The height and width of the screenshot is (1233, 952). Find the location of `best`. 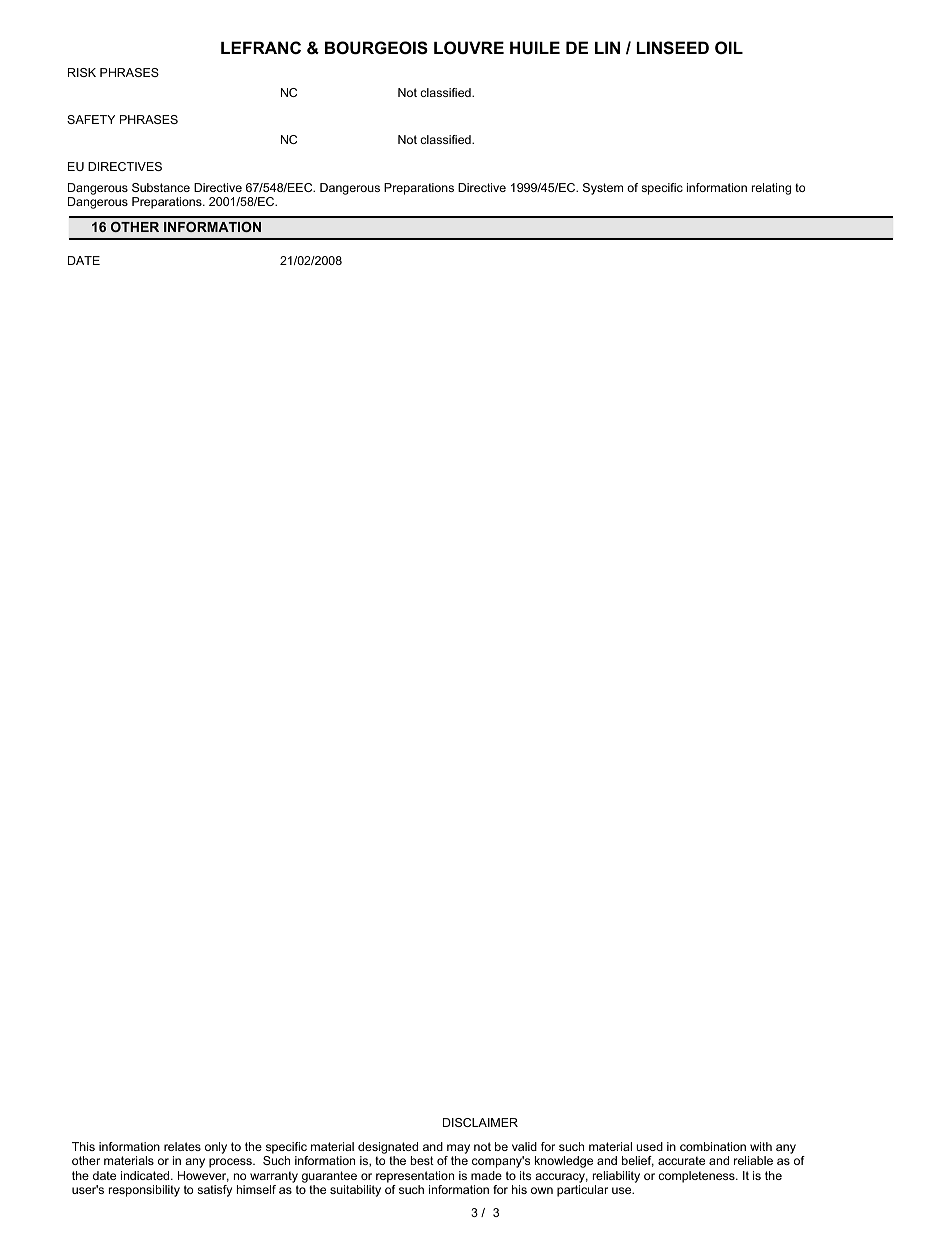

best is located at coordinates (422, 1160).
